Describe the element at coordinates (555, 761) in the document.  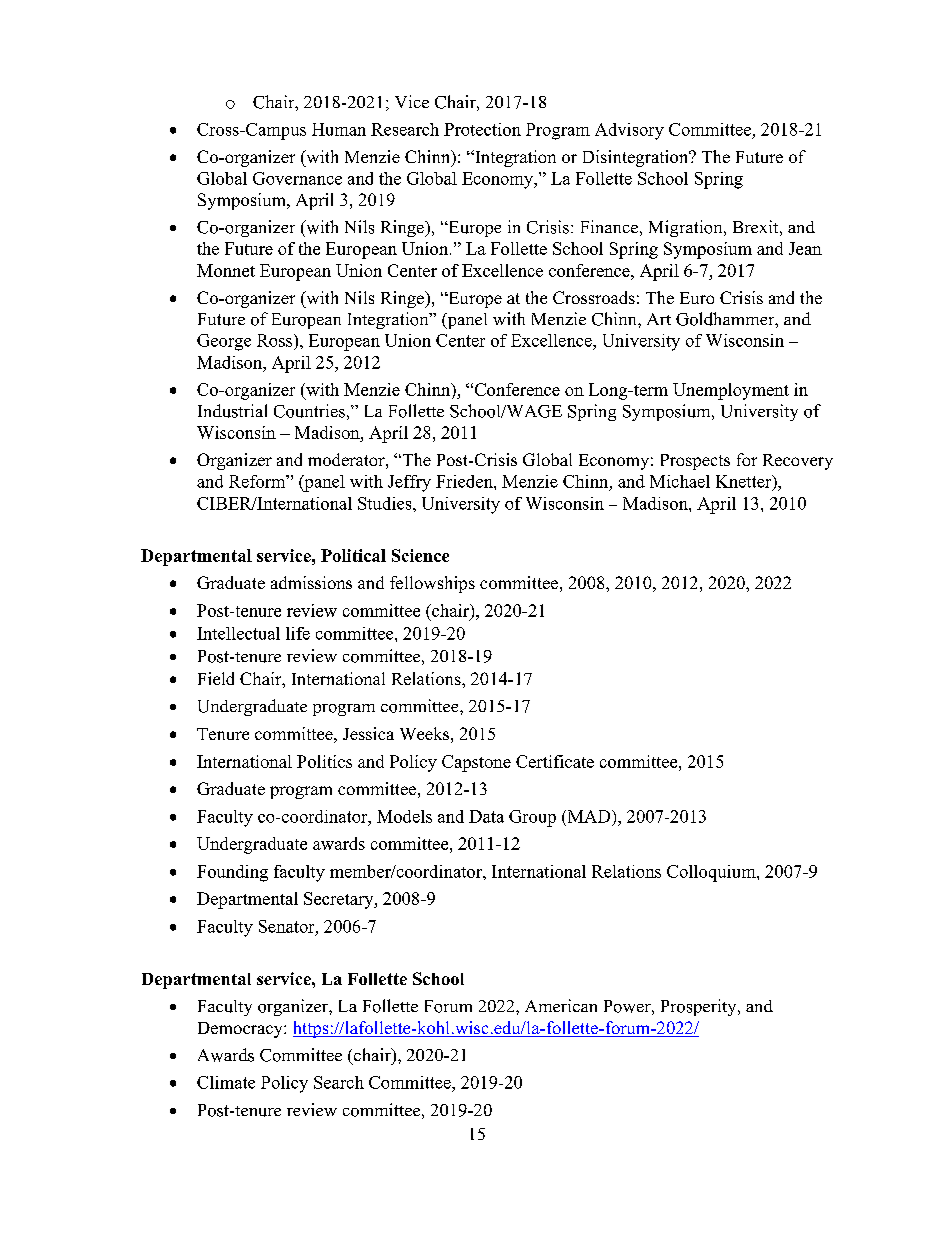
I see `Certificate` at that location.
